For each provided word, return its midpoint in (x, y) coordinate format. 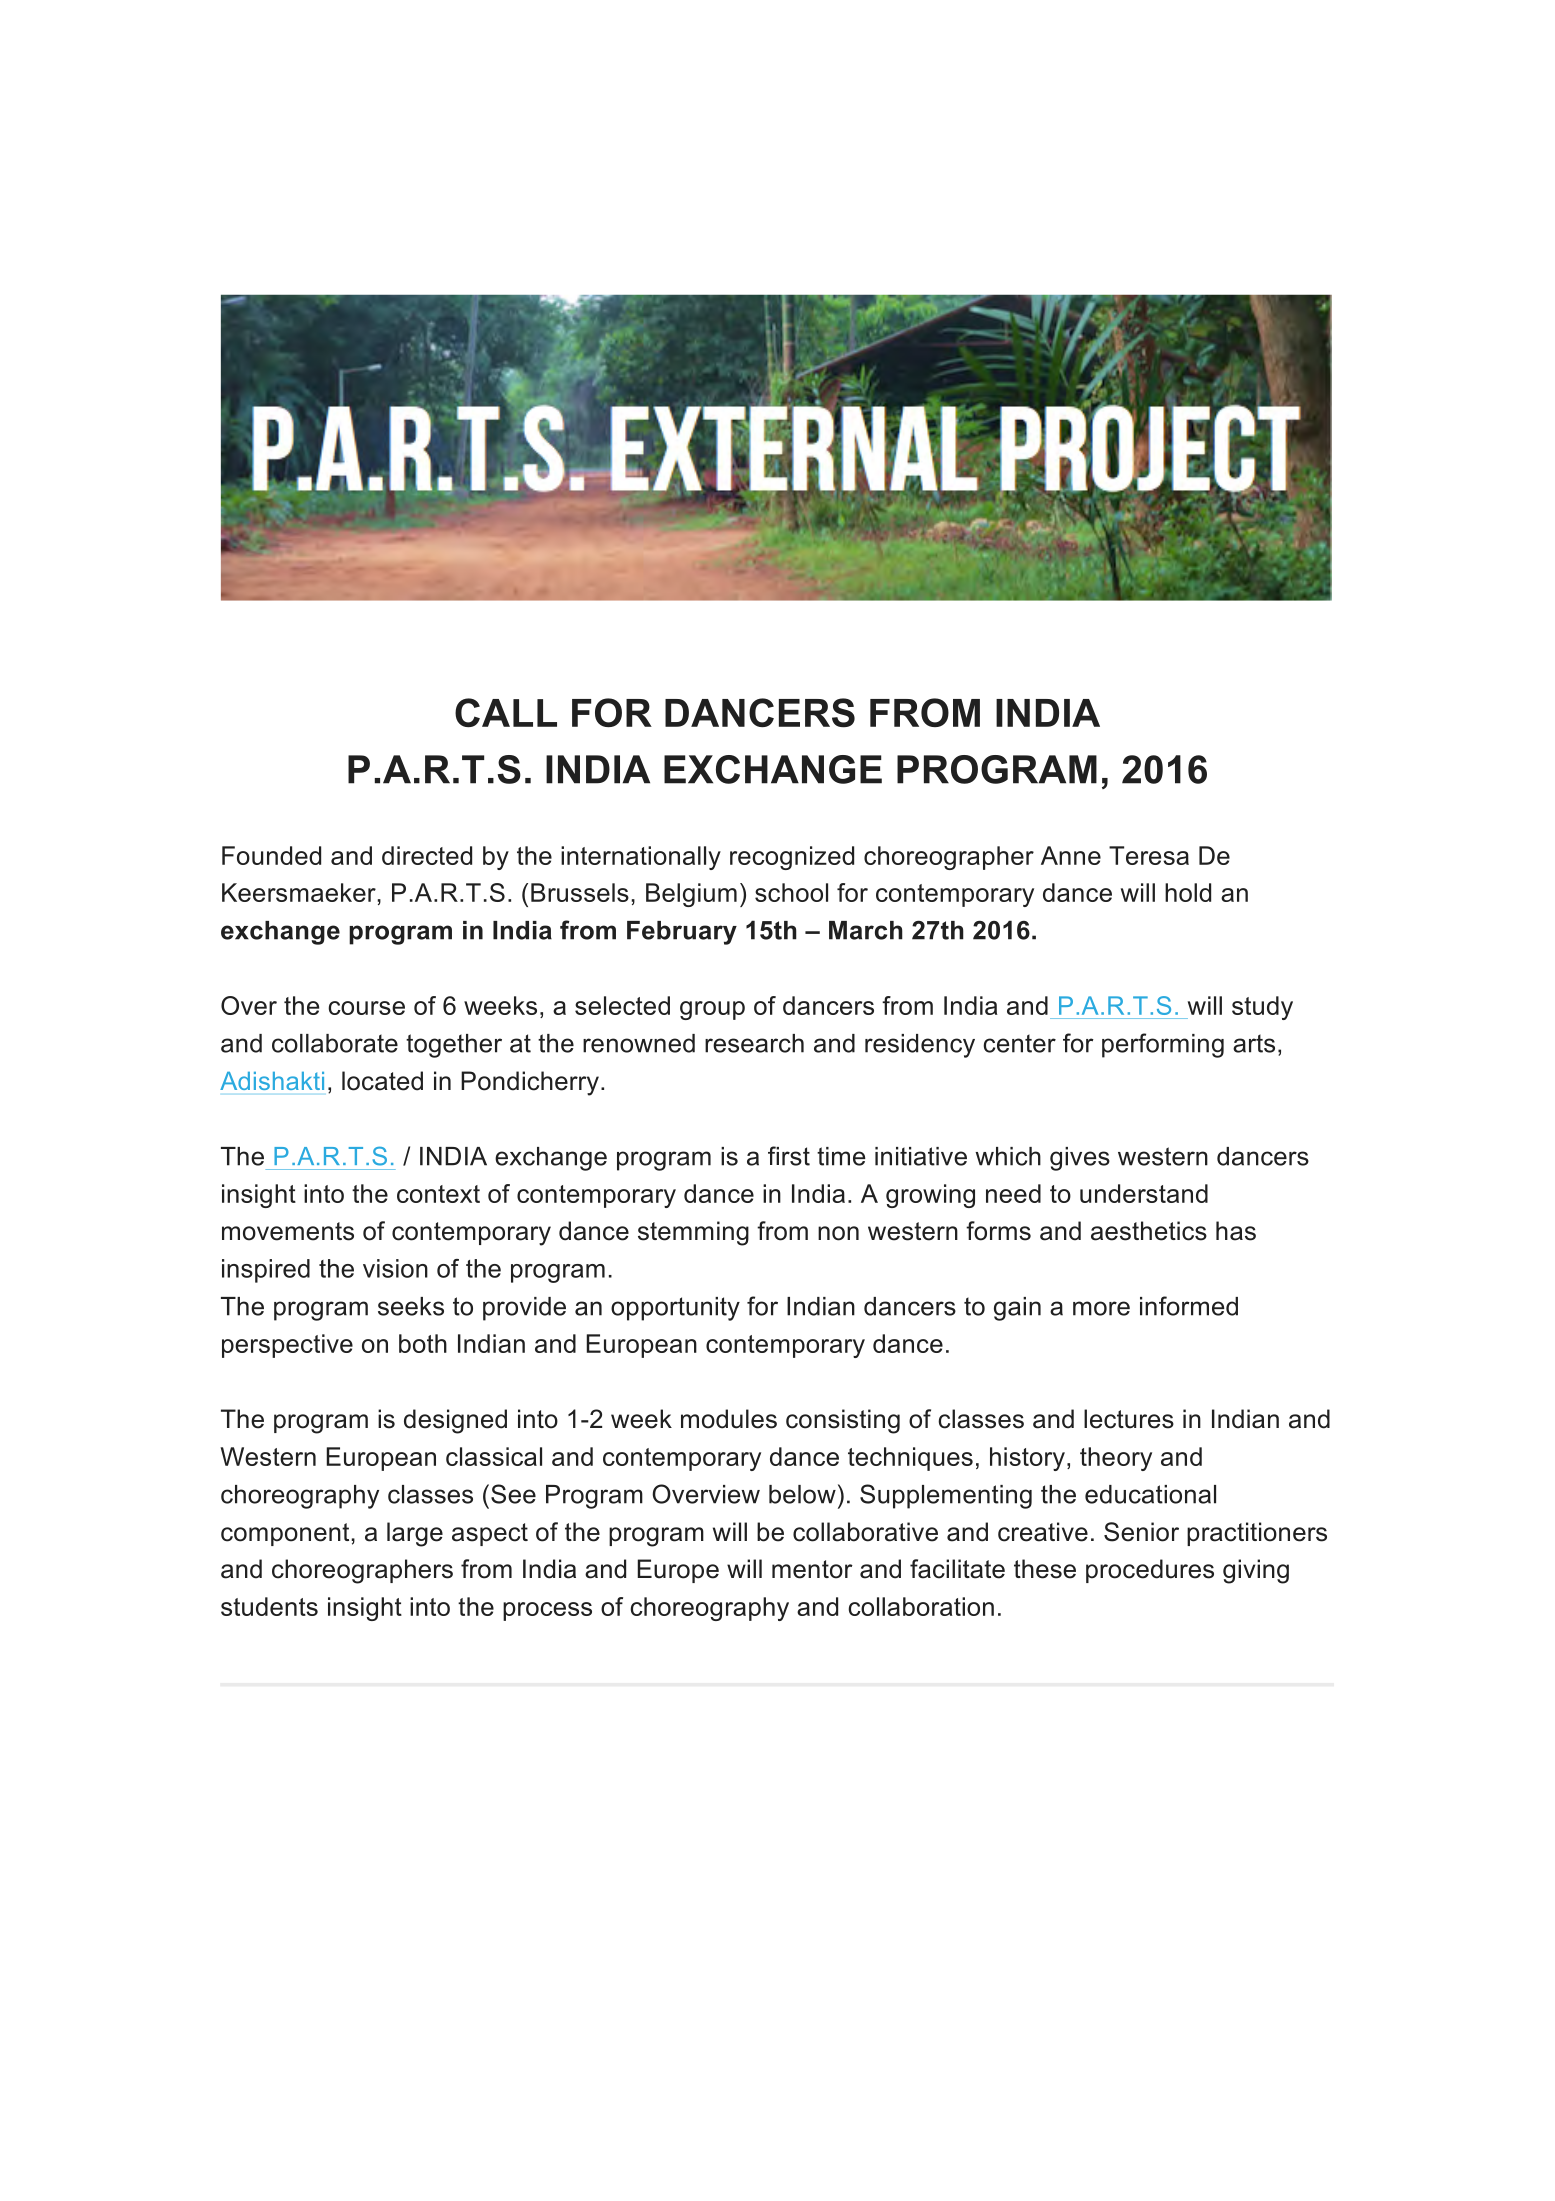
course (366, 1008)
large (415, 1534)
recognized (792, 858)
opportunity (675, 1309)
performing (1163, 1045)
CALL (506, 712)
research (754, 1043)
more (1101, 1308)
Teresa (1149, 855)
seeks (411, 1306)
